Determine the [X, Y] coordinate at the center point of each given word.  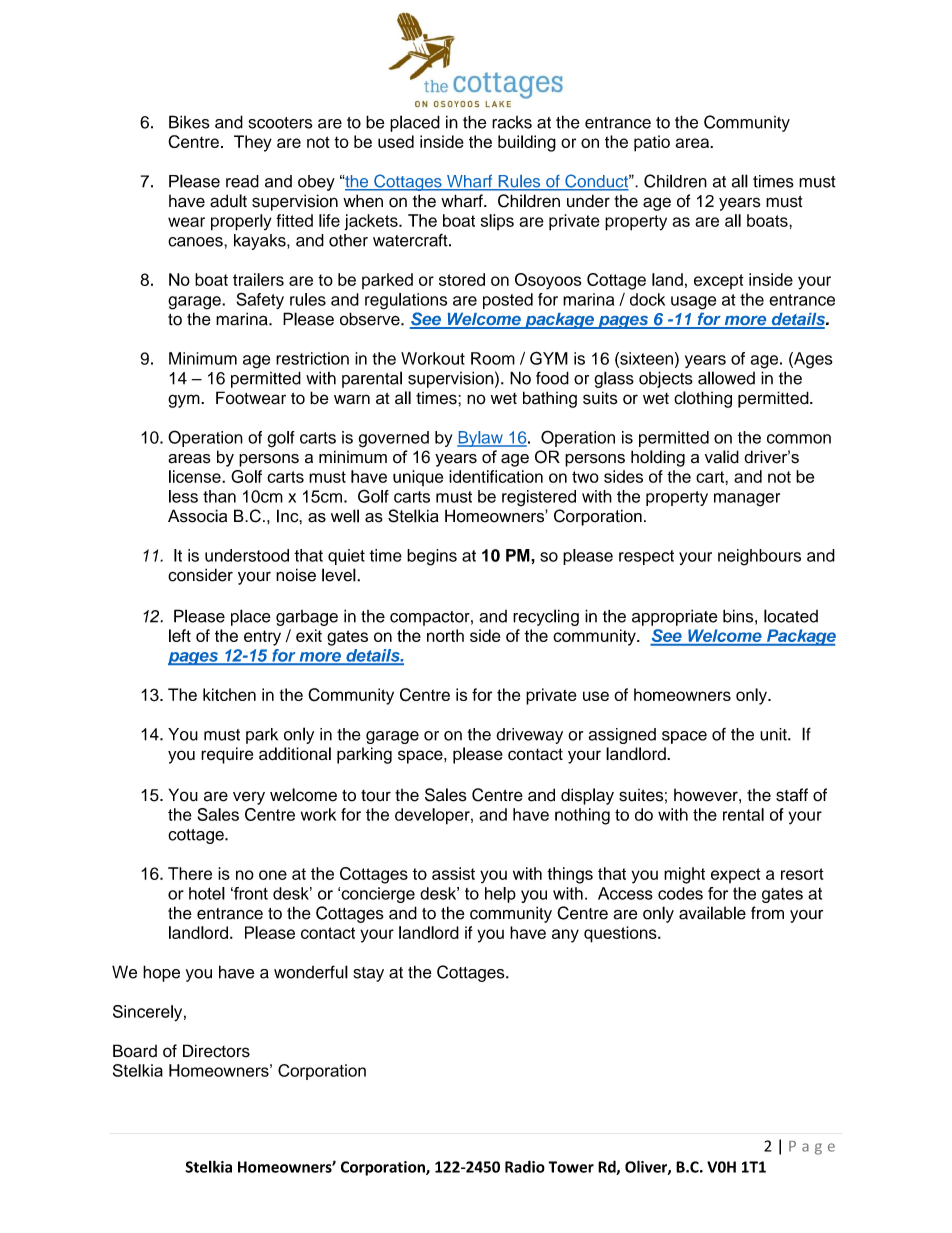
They [253, 143]
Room [493, 358]
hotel [207, 893]
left [180, 635]
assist [453, 873]
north [445, 635]
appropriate [675, 617]
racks [512, 122]
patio [652, 143]
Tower [571, 1167]
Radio [525, 1166]
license [196, 476]
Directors [216, 1051]
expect [736, 875]
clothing [703, 399]
